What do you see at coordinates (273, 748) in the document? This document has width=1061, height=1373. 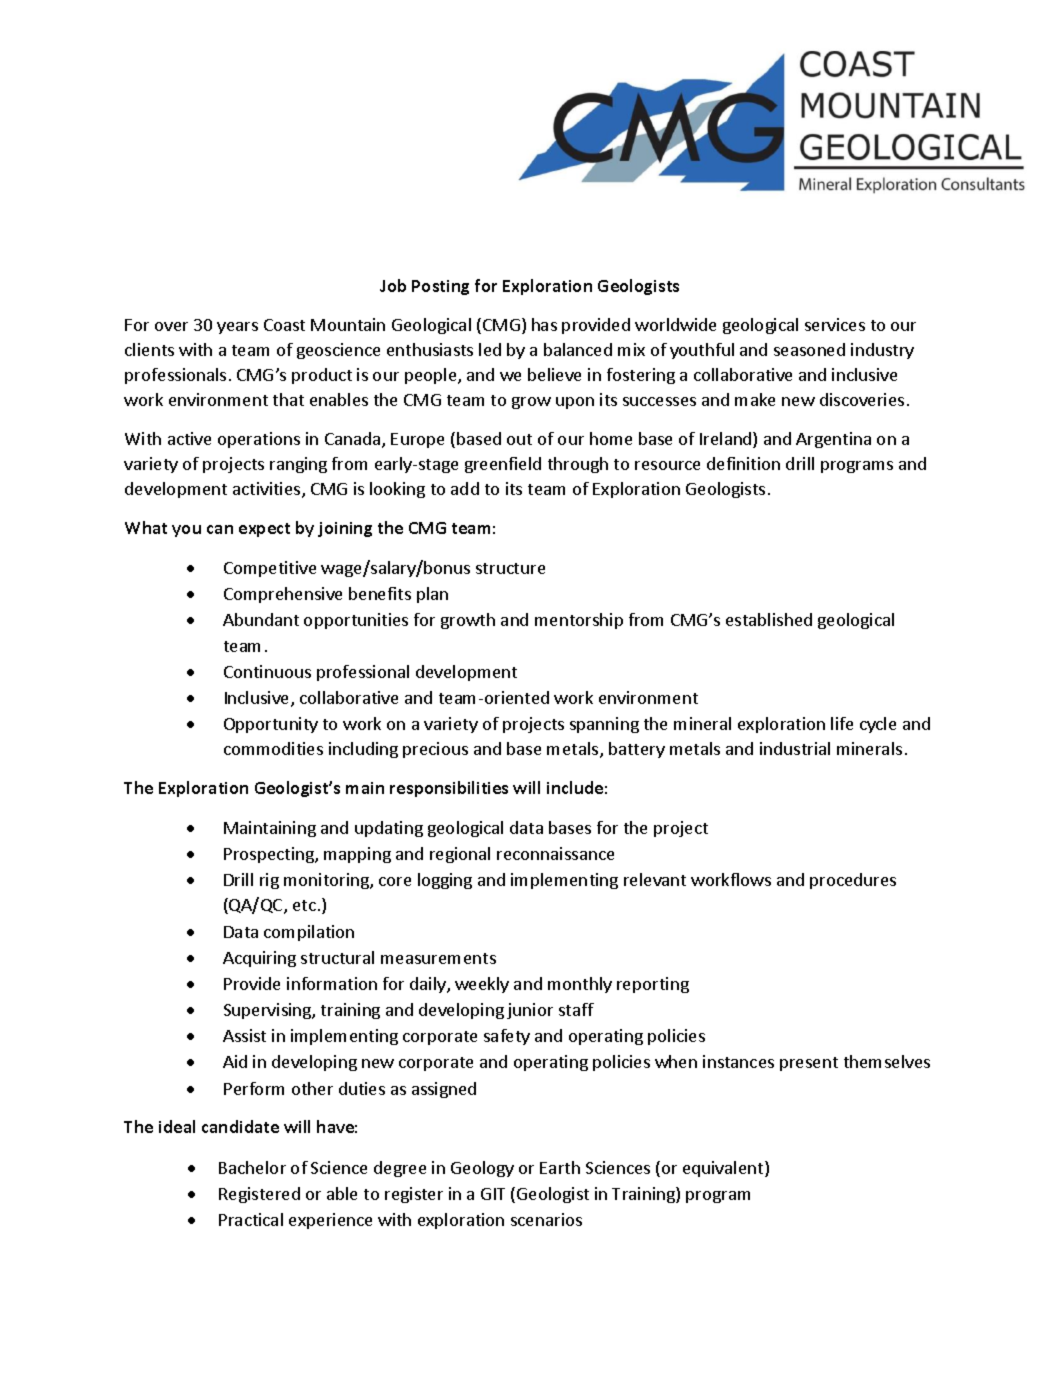 I see `commodities` at bounding box center [273, 748].
